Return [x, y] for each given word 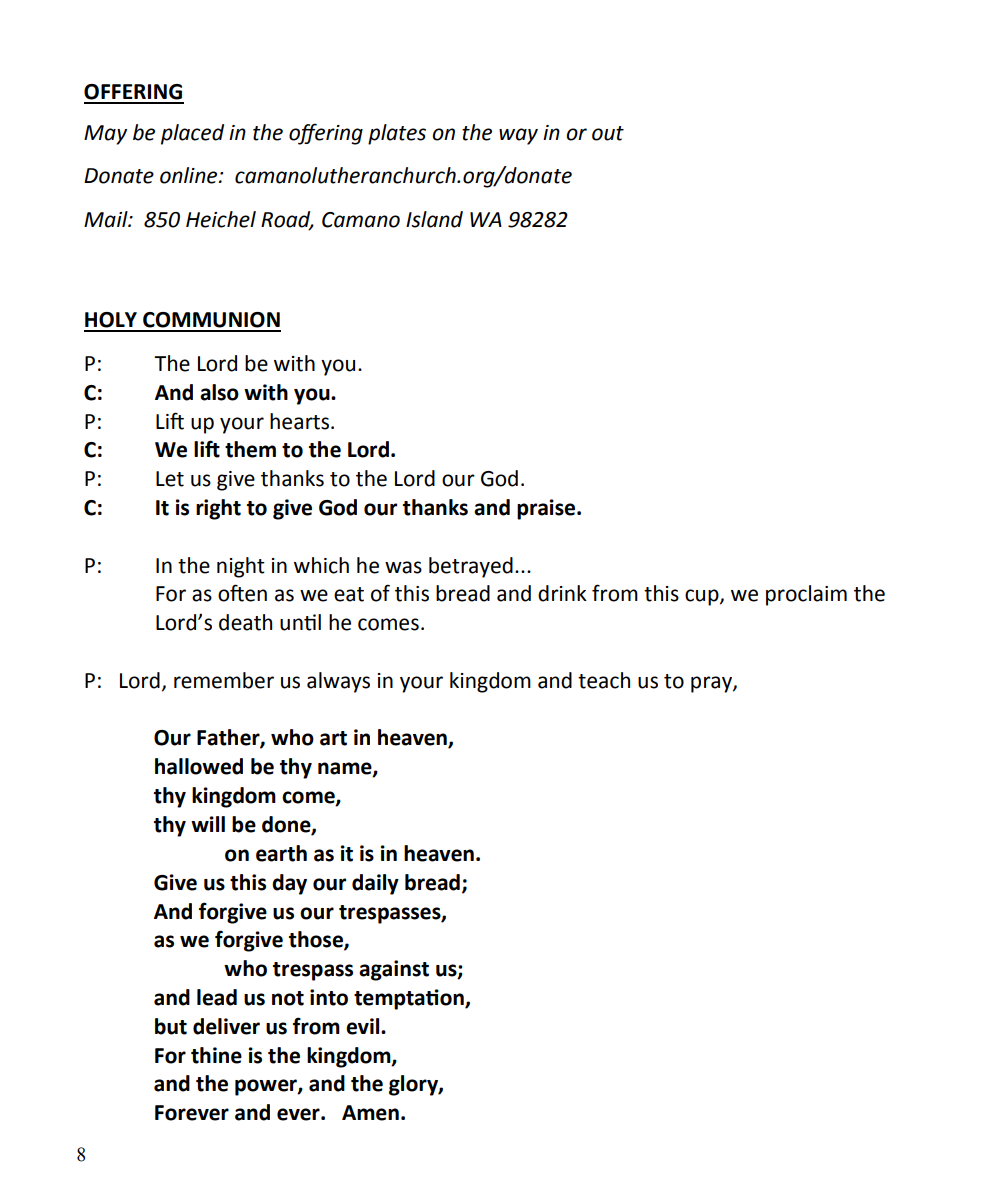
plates [397, 134]
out [608, 133]
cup [703, 597]
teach [604, 680]
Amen [370, 1113]
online [190, 175]
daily [375, 884]
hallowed [199, 766]
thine [216, 1055]
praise [547, 509]
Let [170, 479]
